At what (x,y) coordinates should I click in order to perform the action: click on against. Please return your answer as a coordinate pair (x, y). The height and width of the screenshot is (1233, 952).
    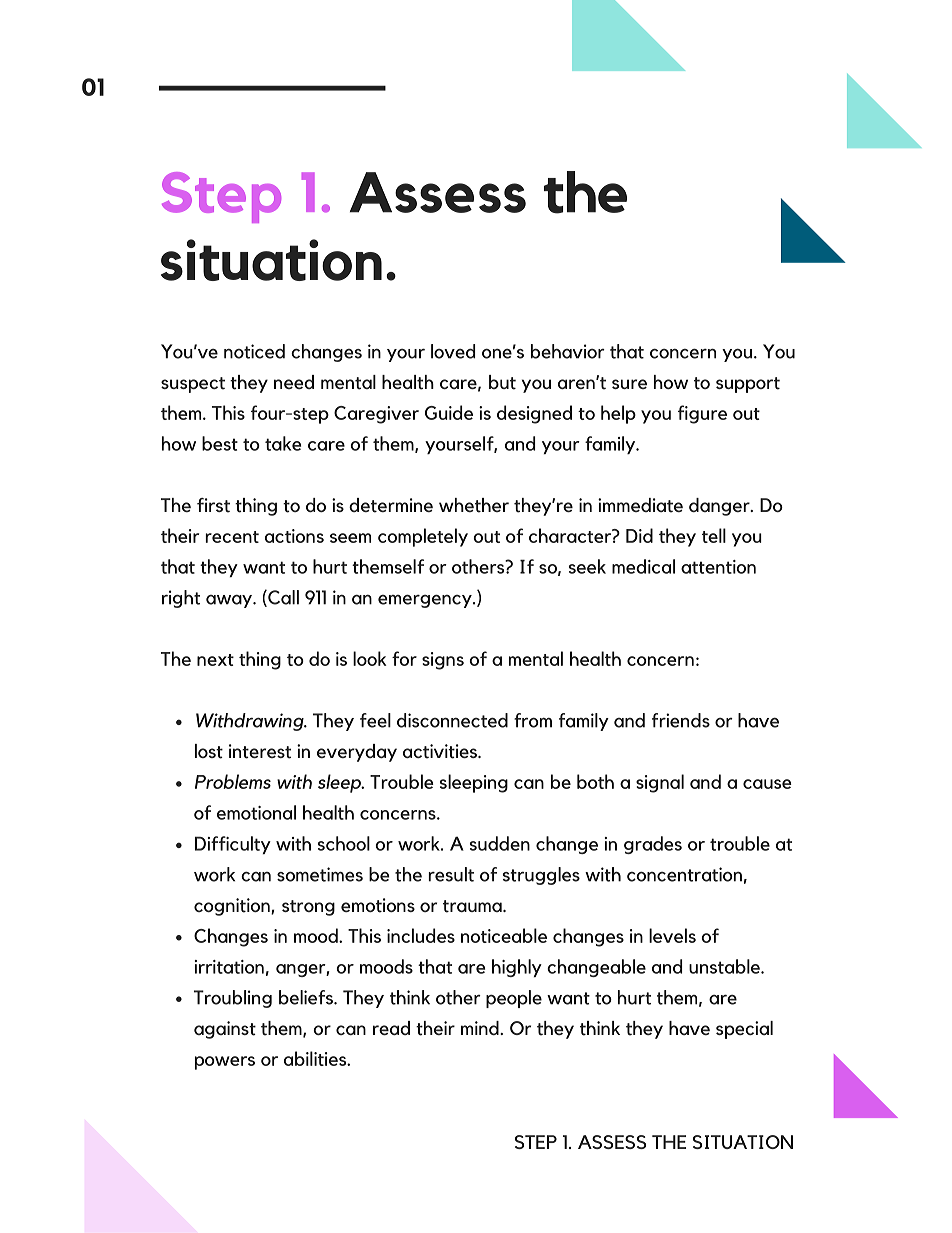
    Looking at the image, I should click on (225, 1030).
